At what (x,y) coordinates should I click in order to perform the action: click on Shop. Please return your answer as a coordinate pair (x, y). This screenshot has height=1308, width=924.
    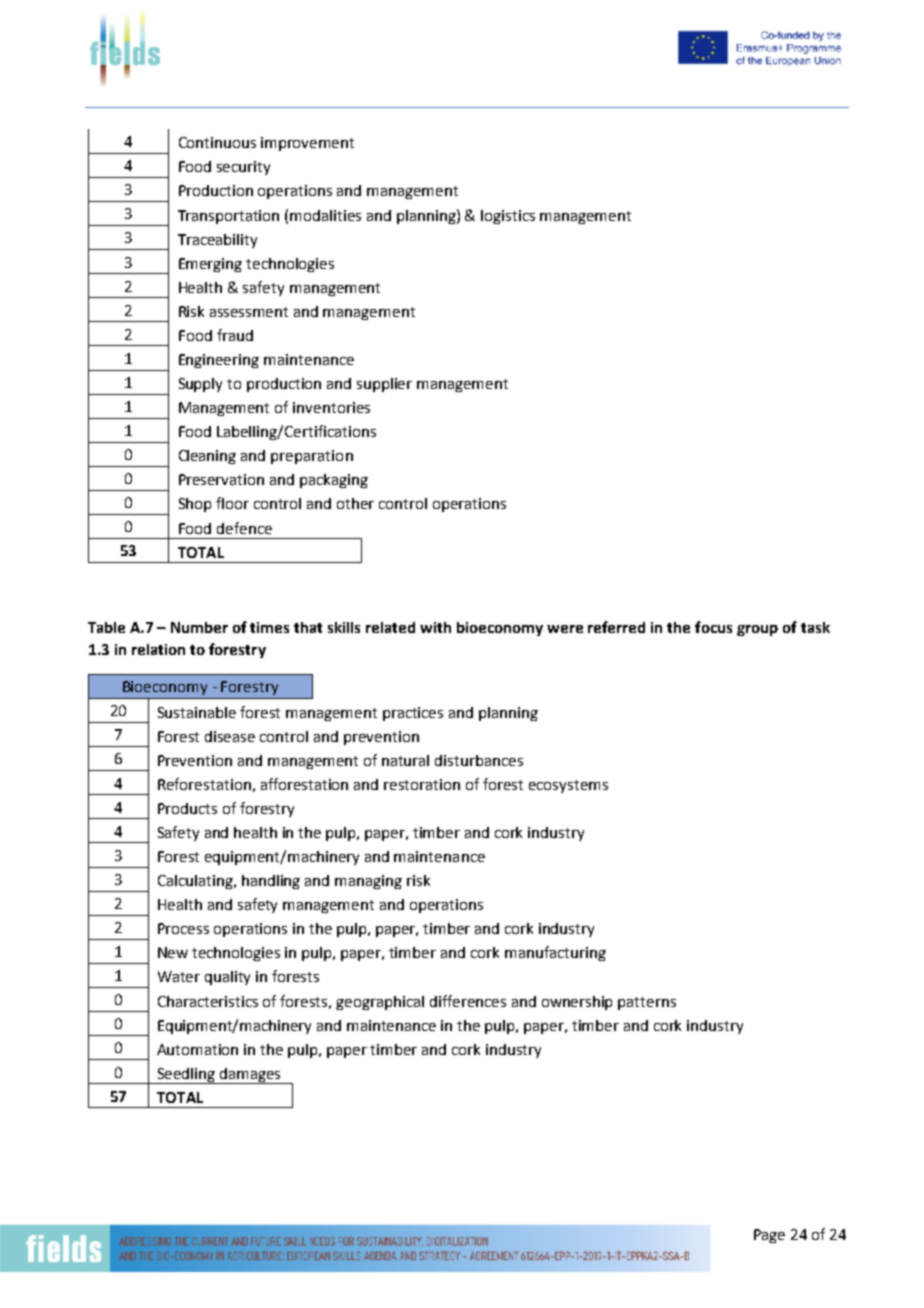
    Looking at the image, I should click on (195, 505).
